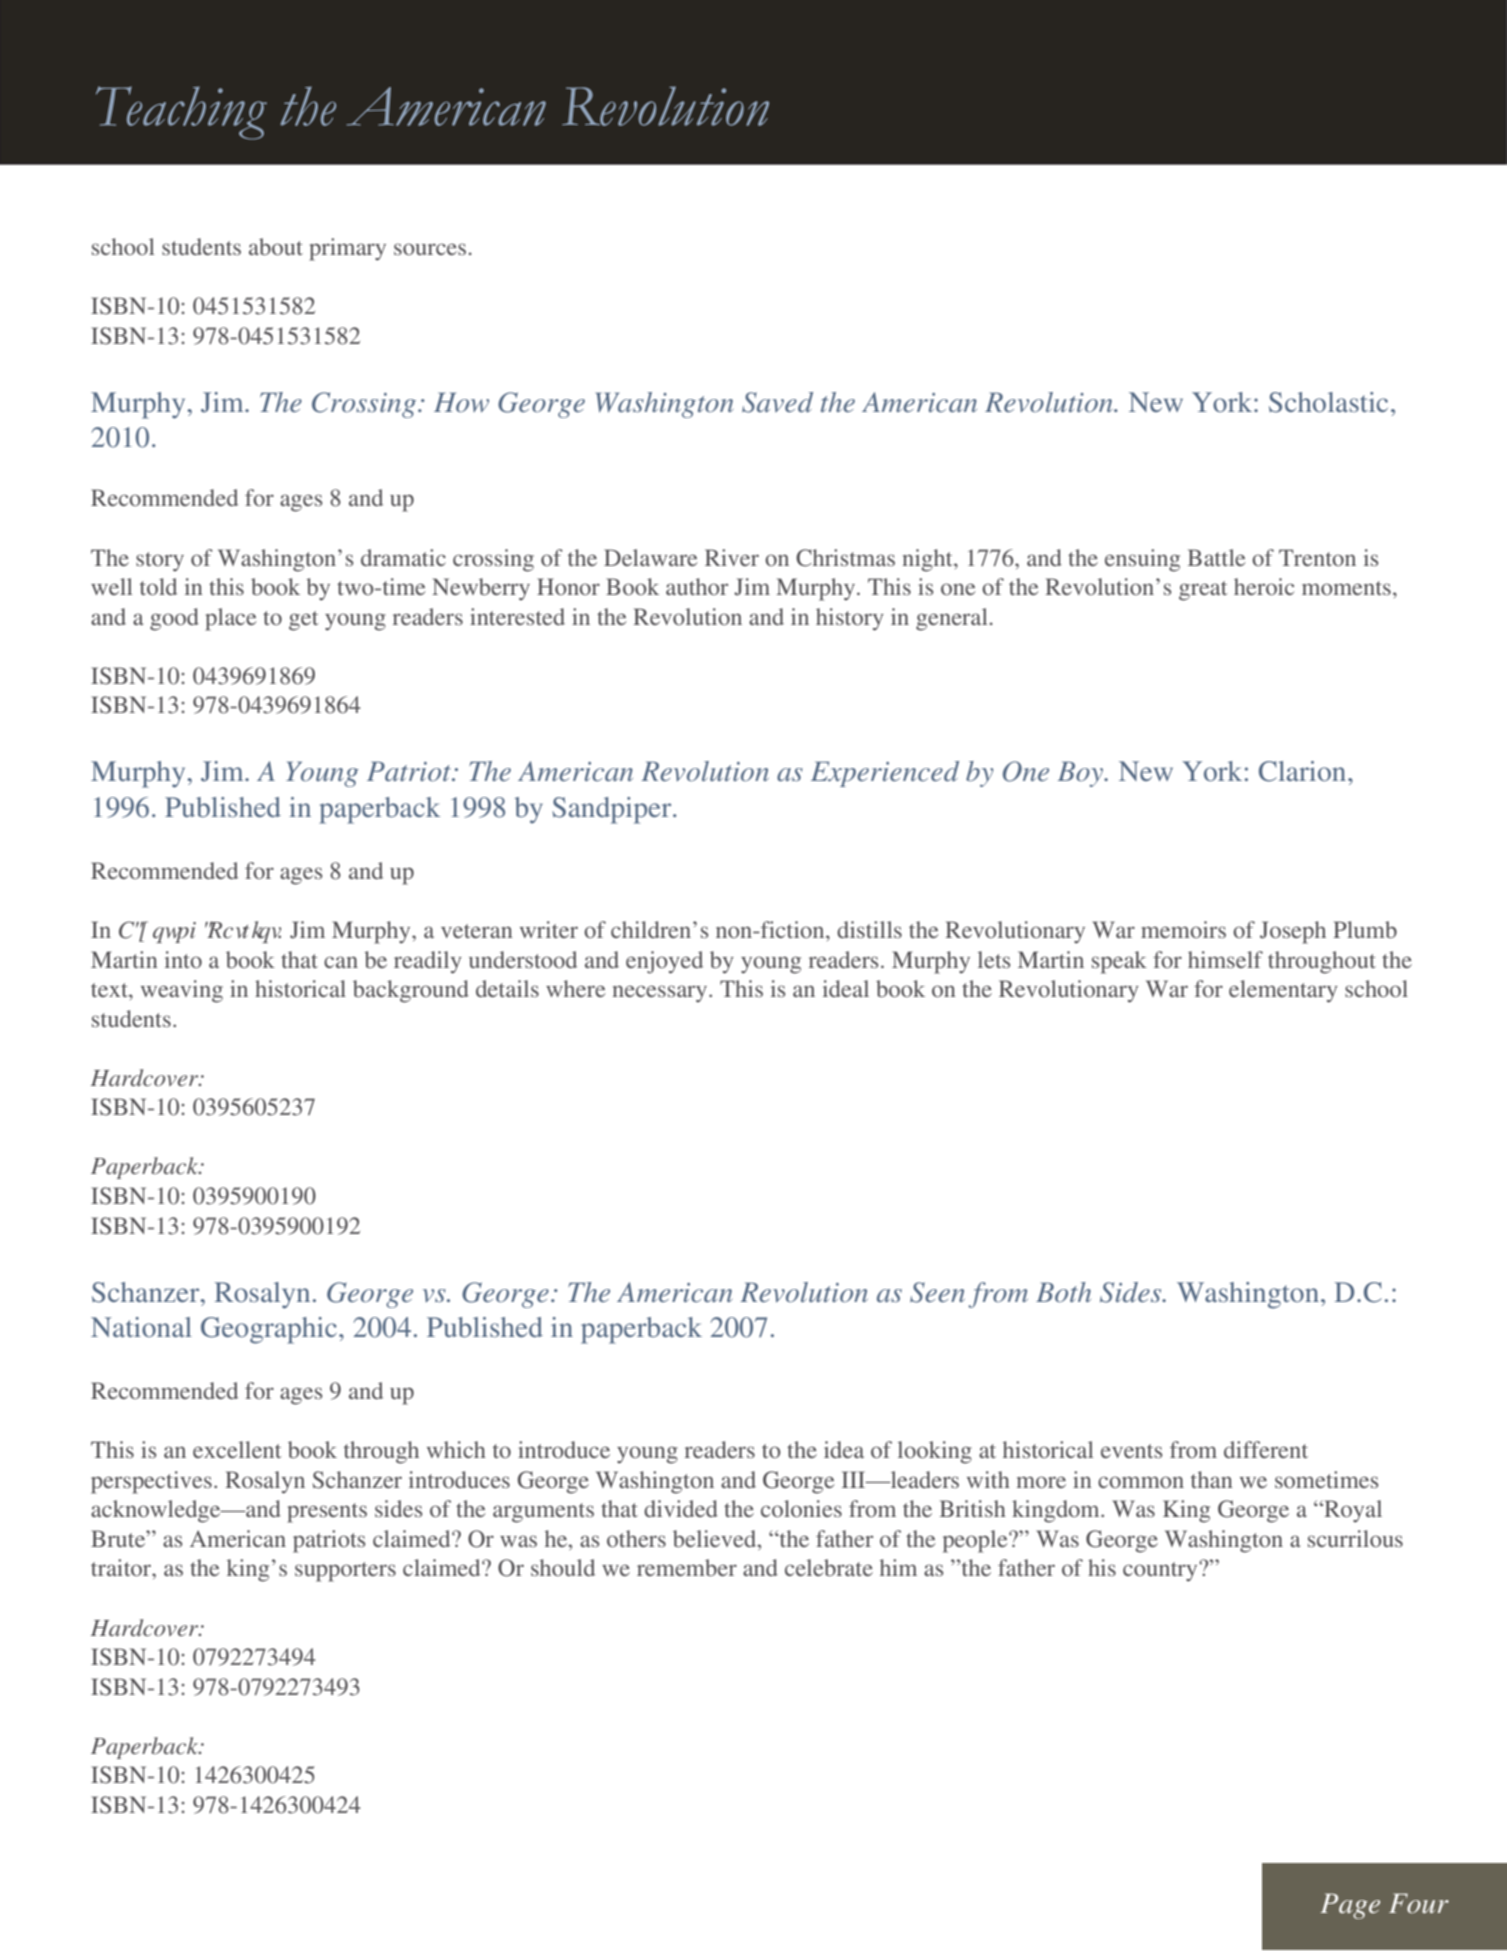 Image resolution: width=1507 pixels, height=1951 pixels. I want to click on different, so click(1266, 1449).
